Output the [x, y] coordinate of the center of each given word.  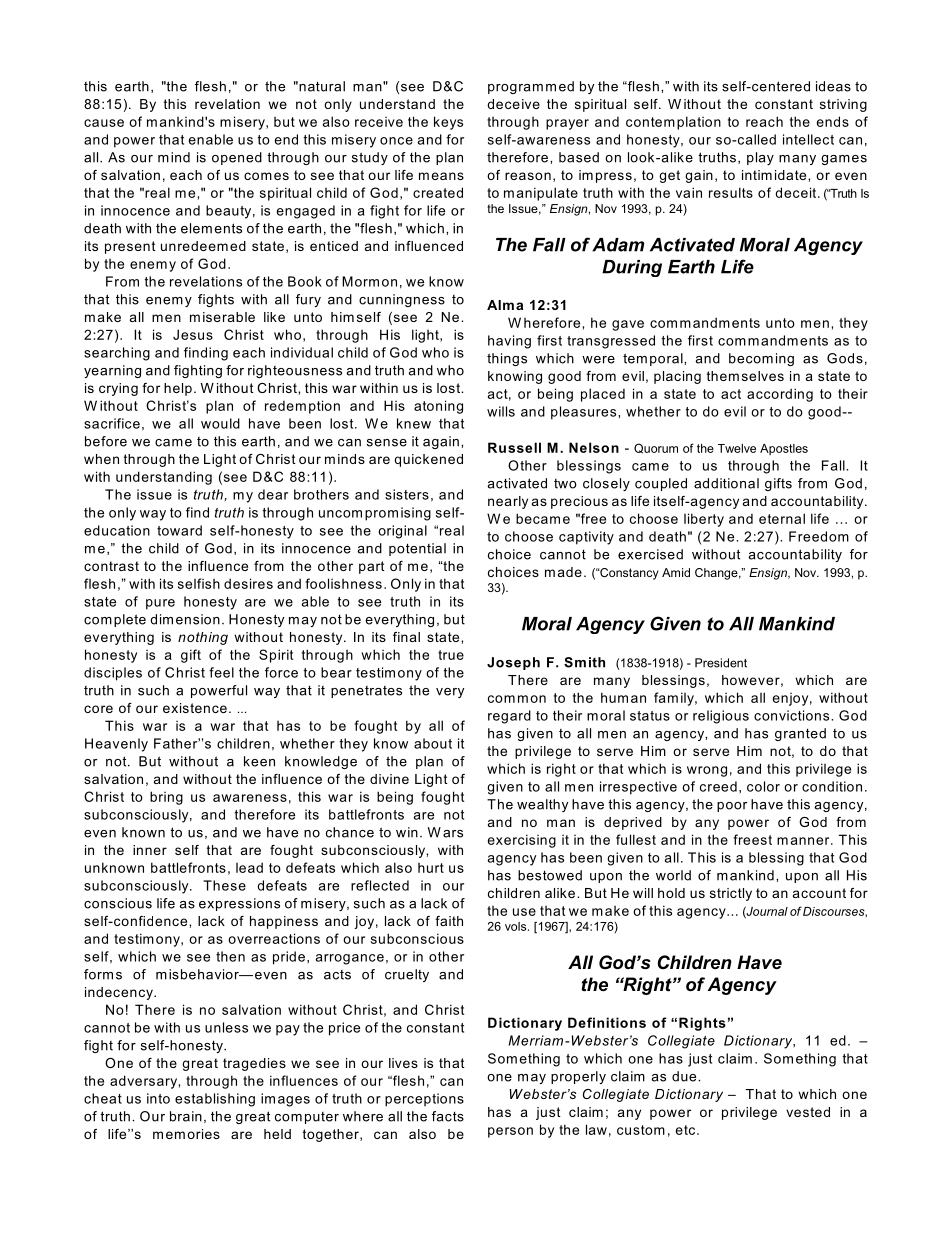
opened [237, 158]
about [433, 743]
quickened [428, 460]
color [763, 786]
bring [166, 798]
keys [448, 123]
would [220, 423]
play [760, 158]
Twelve [737, 448]
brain [186, 1116]
